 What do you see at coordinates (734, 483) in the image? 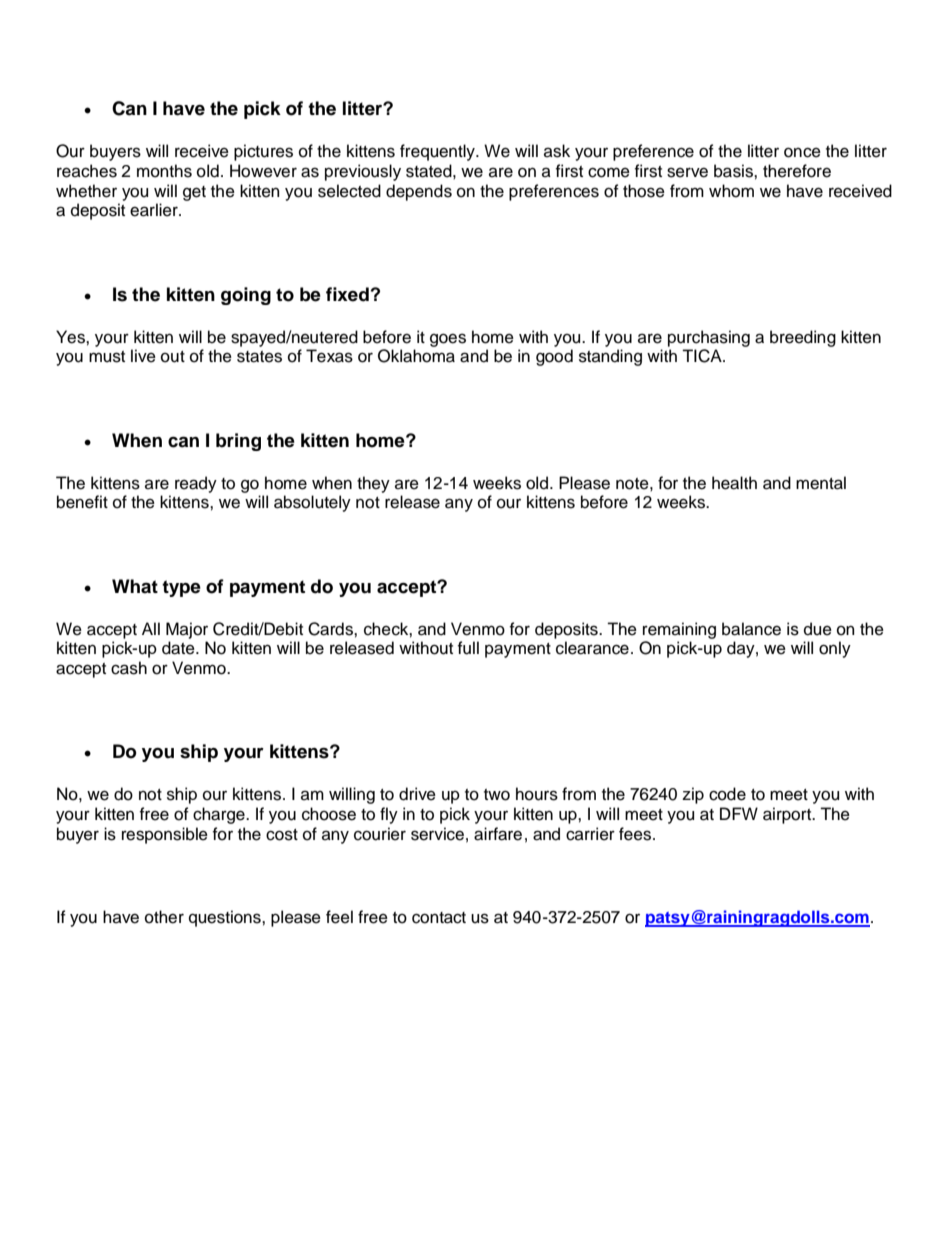
I see `health` at bounding box center [734, 483].
